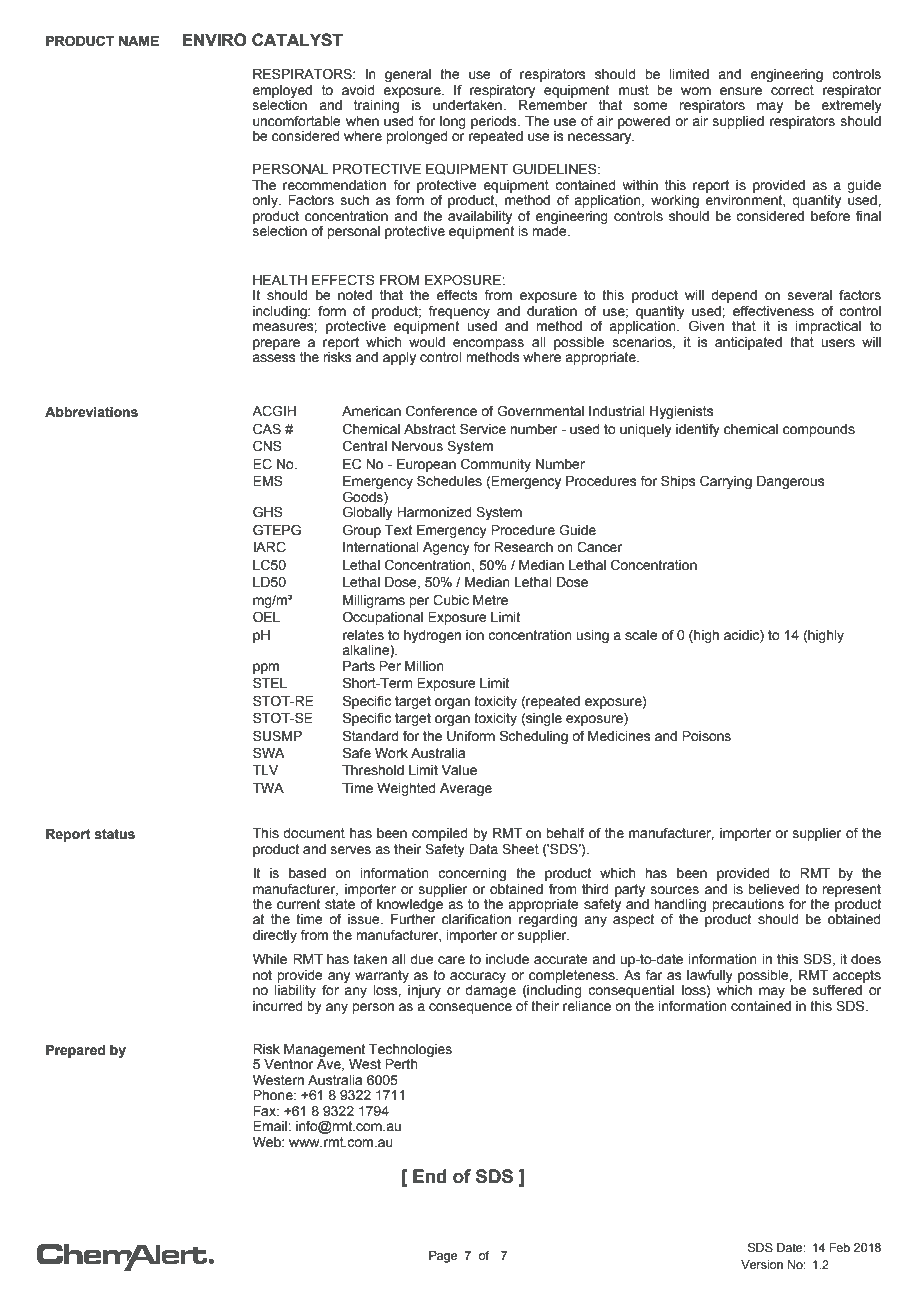 This page has width=924, height=1308. What do you see at coordinates (496, 465) in the page?
I see `Community` at bounding box center [496, 465].
